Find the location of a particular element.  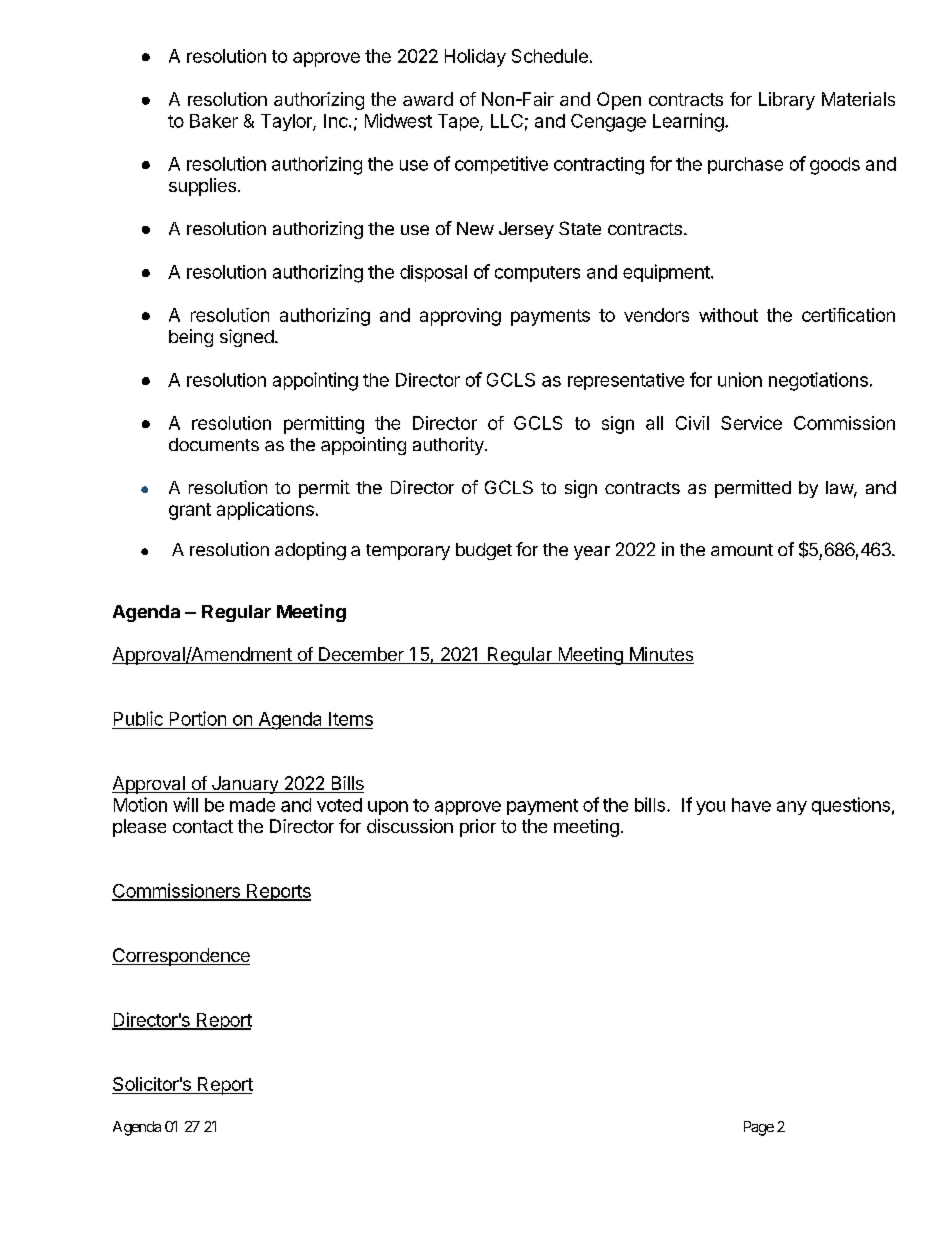

Correspondence is located at coordinates (181, 957).
